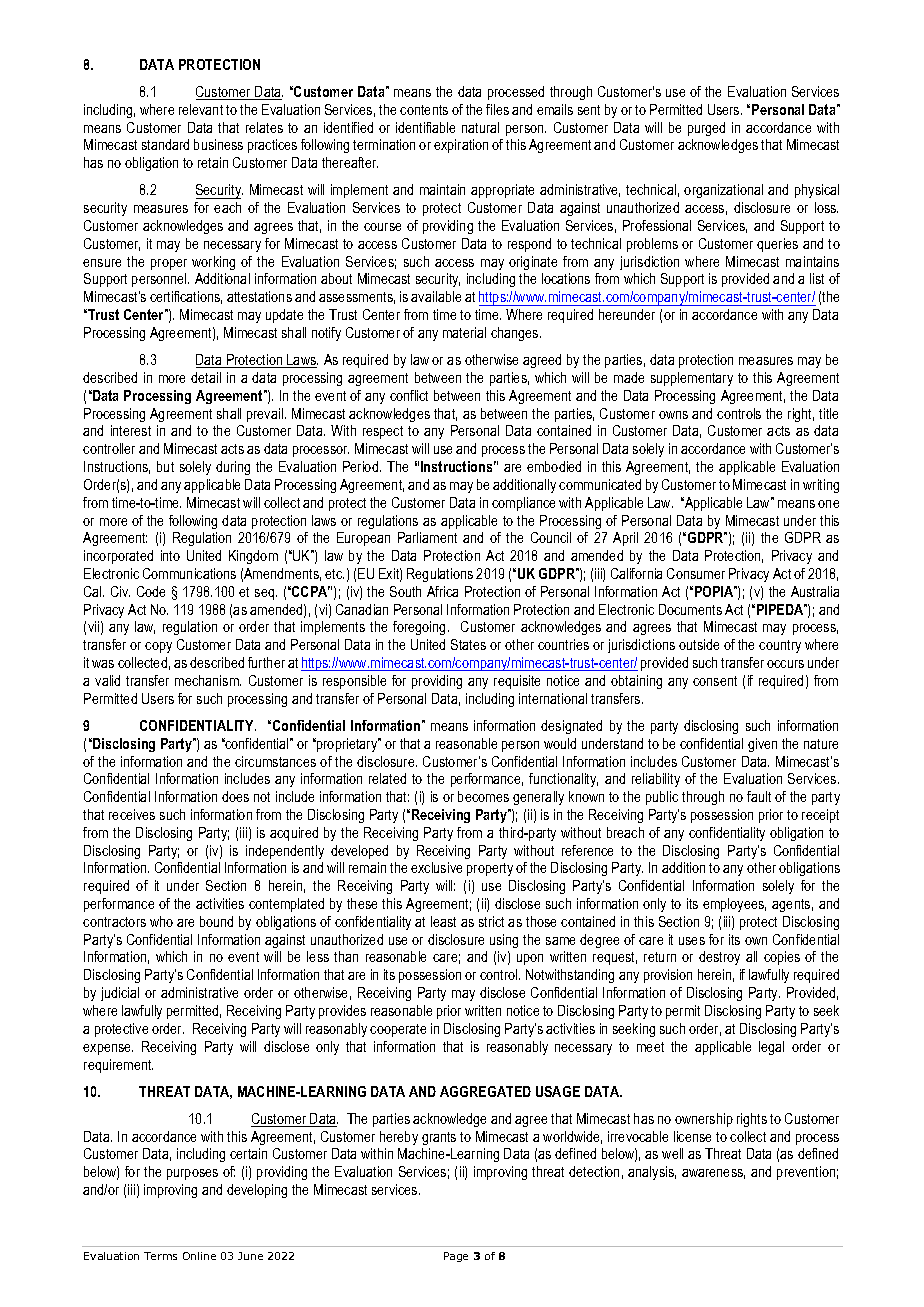 This page has height=1307, width=924. Describe the element at coordinates (461, 146) in the page. I see `expiration` at that location.
